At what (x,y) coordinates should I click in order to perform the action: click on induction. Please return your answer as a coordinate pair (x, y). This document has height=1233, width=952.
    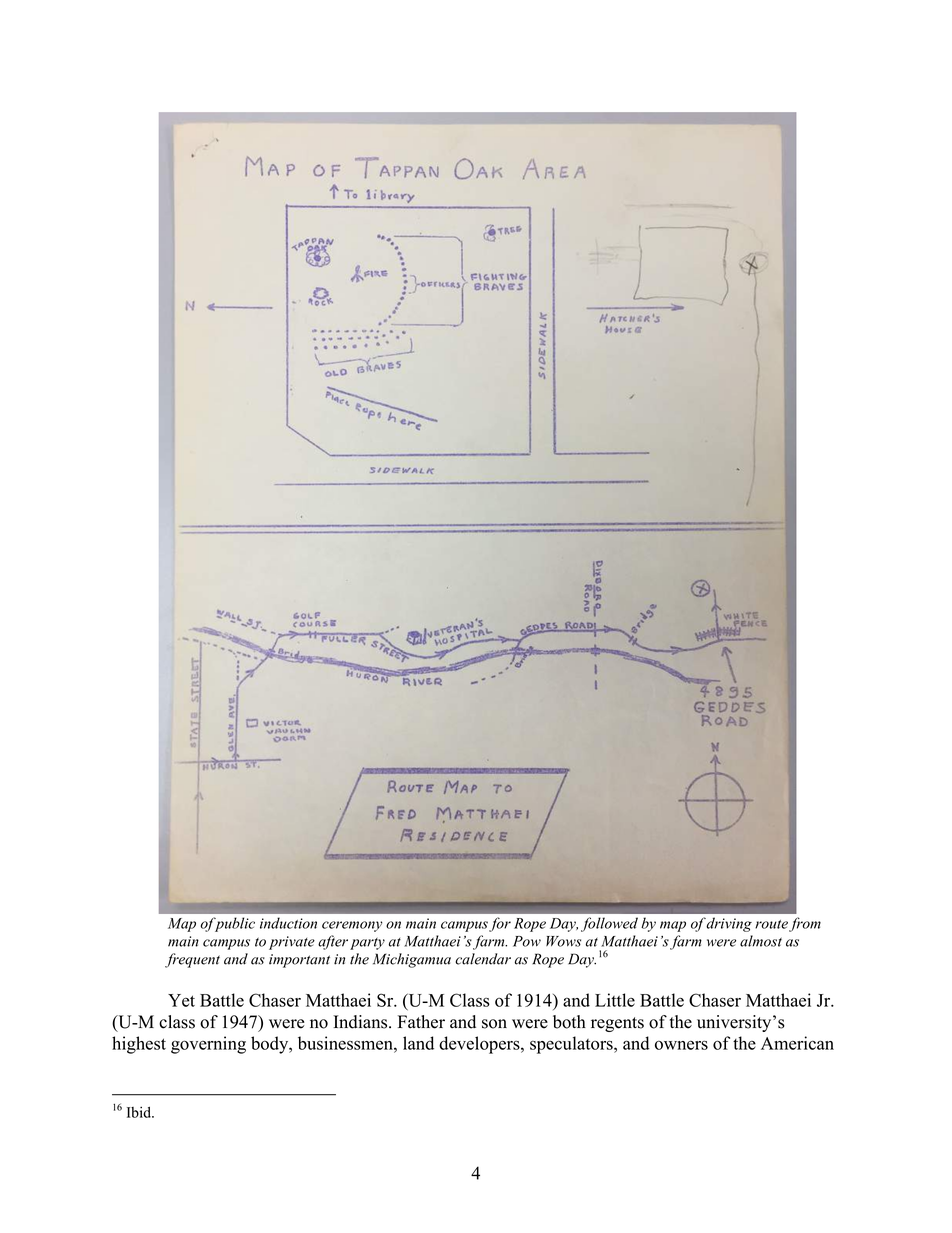
    Looking at the image, I should click on (288, 923).
